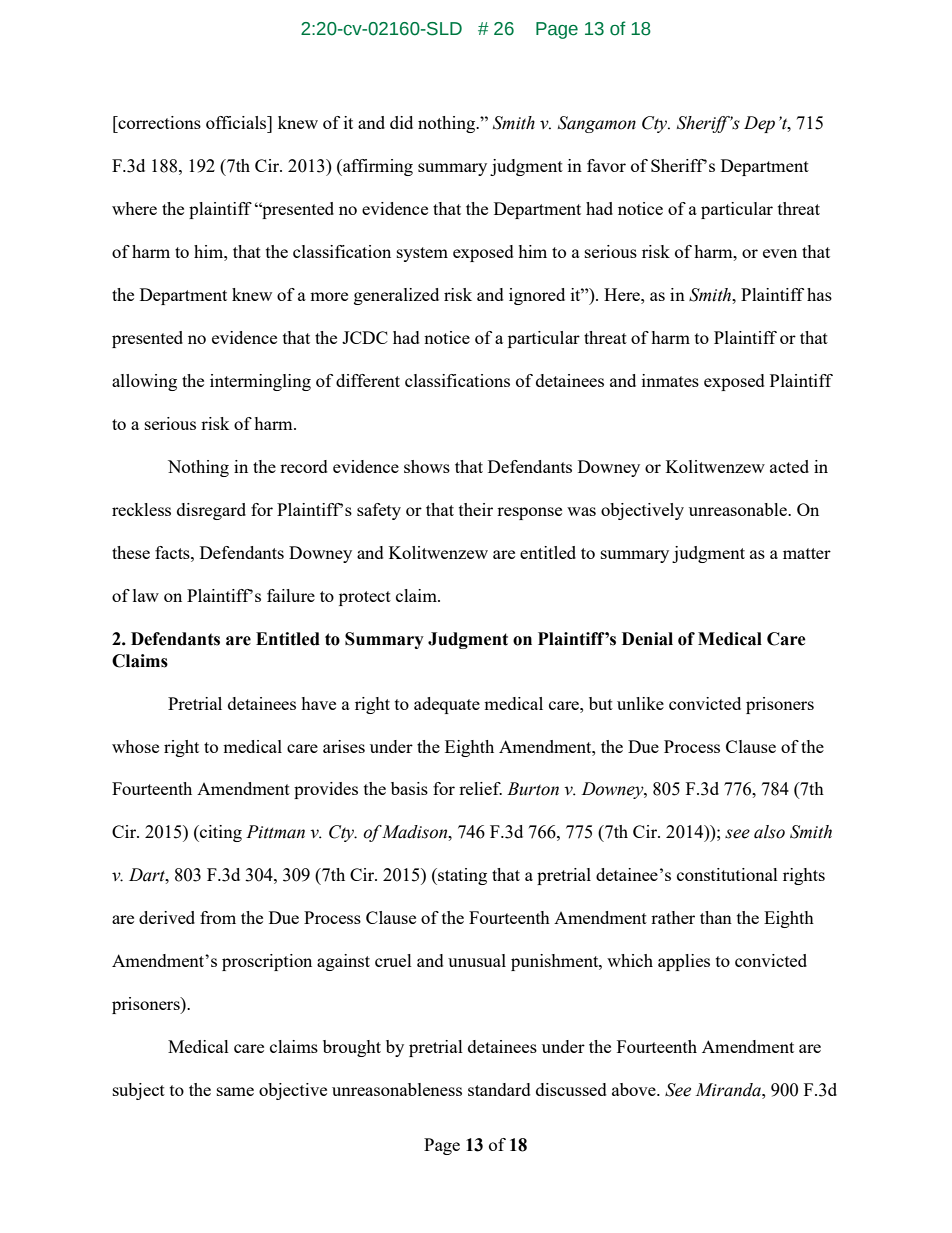 The image size is (952, 1233). What do you see at coordinates (235, 1091) in the screenshot?
I see `same` at bounding box center [235, 1091].
